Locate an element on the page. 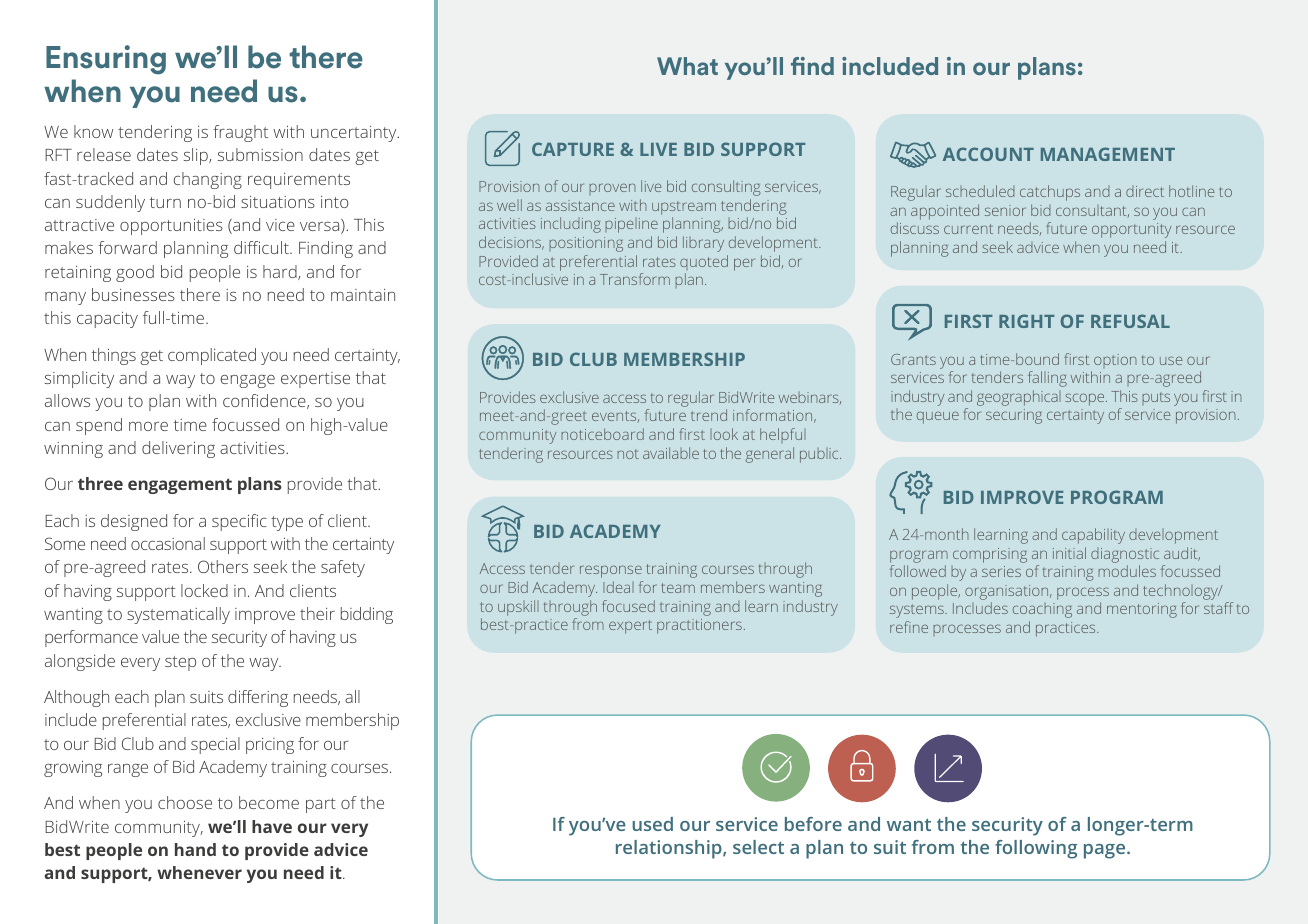 This page has width=1308, height=924. coaching is located at coordinates (1042, 610).
